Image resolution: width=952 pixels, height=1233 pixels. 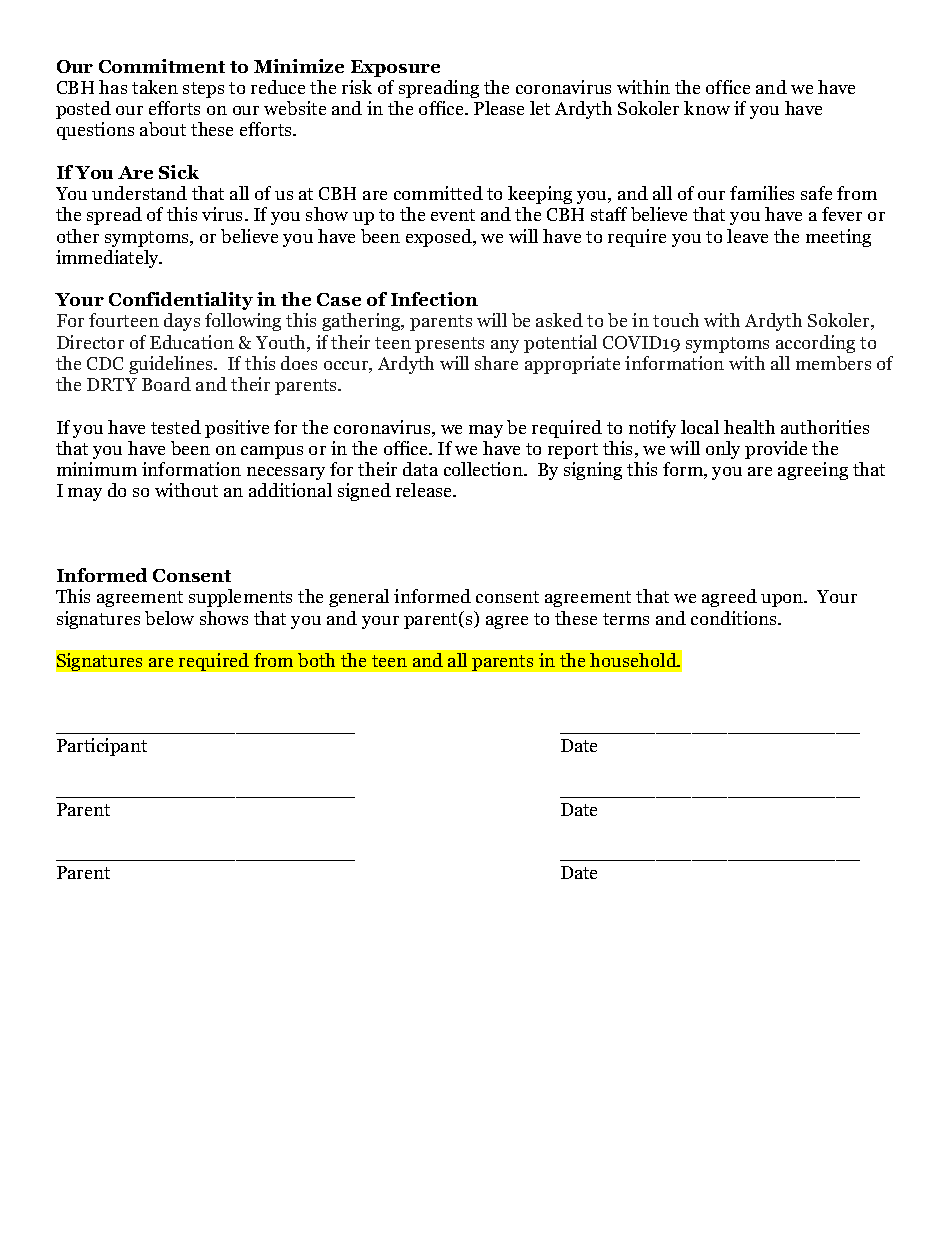 What do you see at coordinates (676, 320) in the page?
I see `touch` at bounding box center [676, 320].
